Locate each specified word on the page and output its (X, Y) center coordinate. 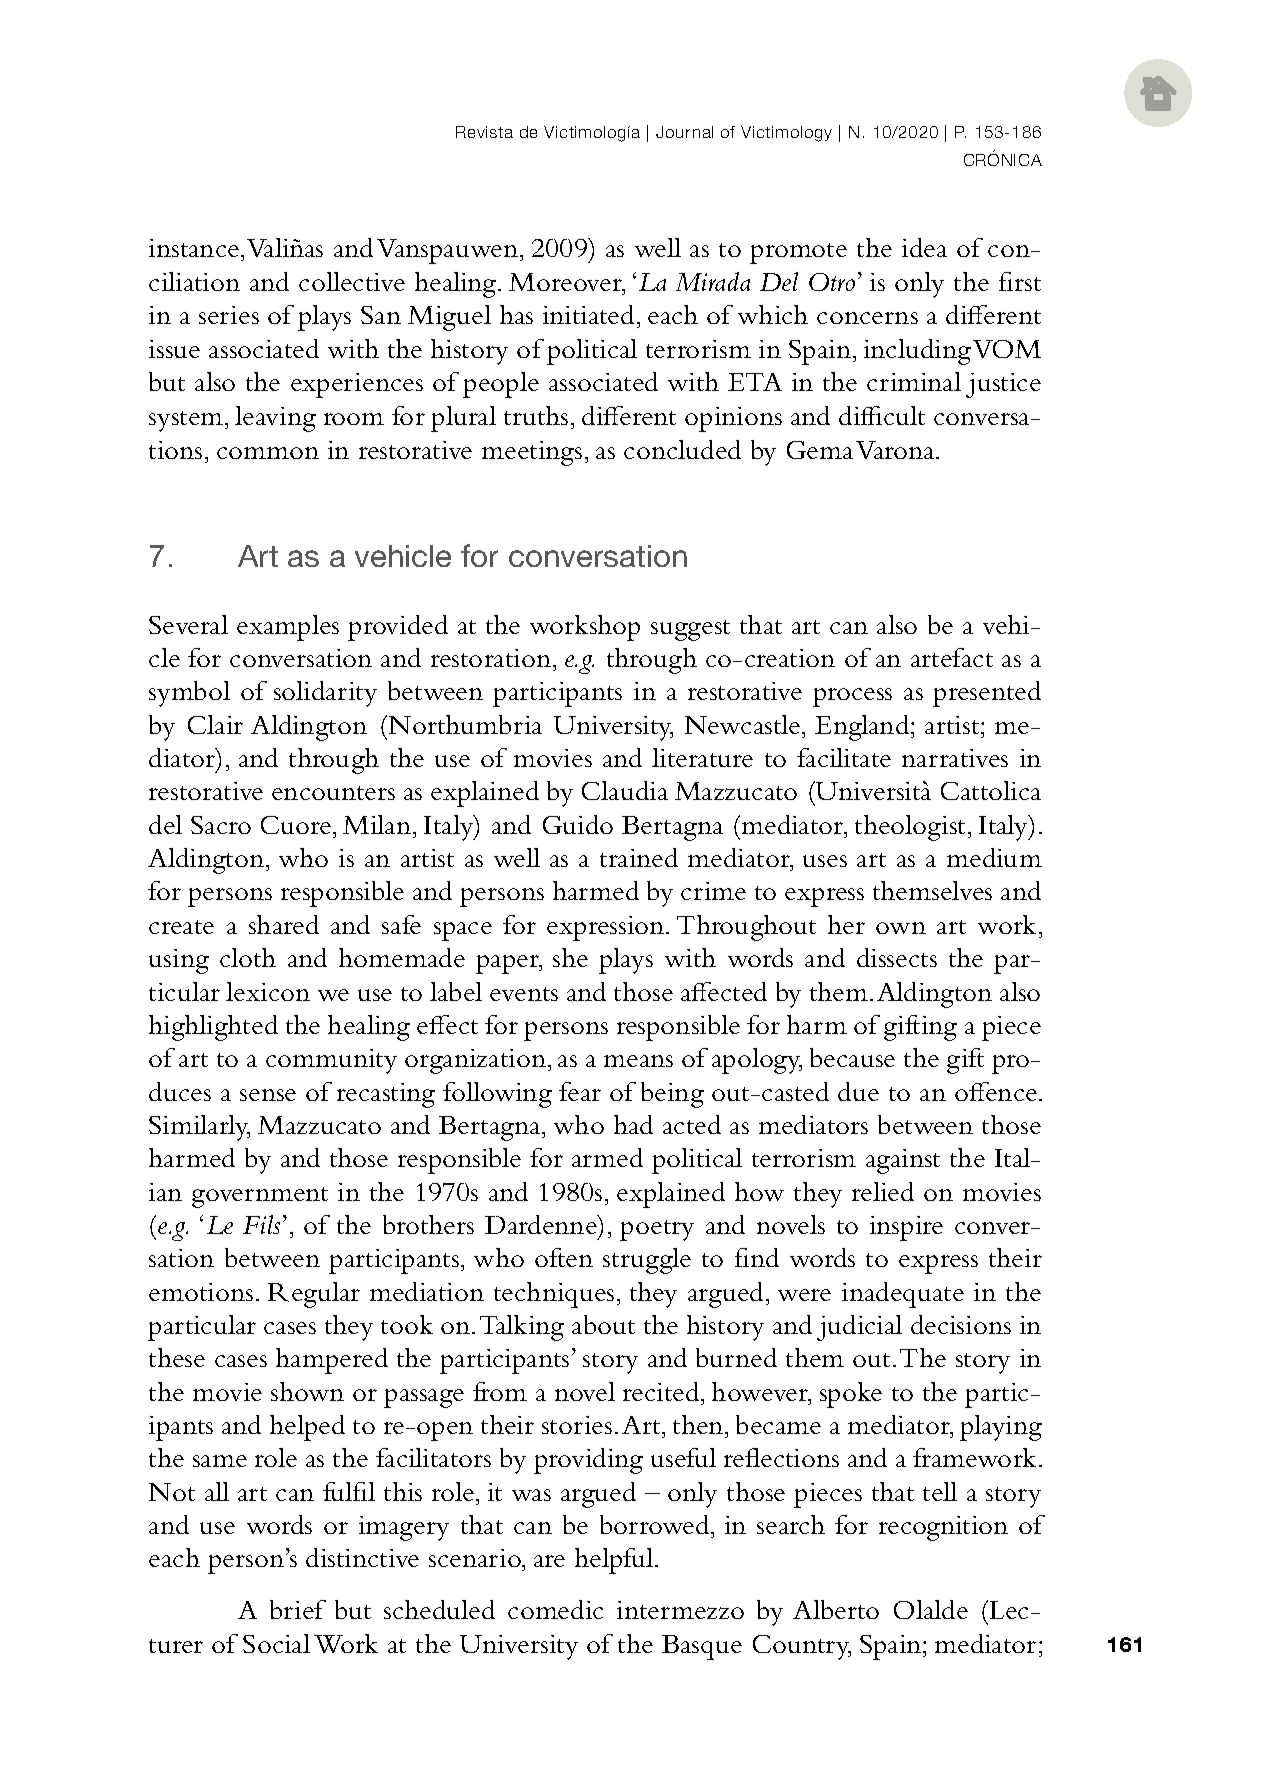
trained (639, 857)
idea (924, 247)
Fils (263, 1224)
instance (195, 248)
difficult (882, 415)
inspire (906, 1228)
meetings (532, 453)
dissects (897, 957)
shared (284, 924)
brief (298, 1609)
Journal (684, 132)
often (564, 1257)
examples (288, 628)
